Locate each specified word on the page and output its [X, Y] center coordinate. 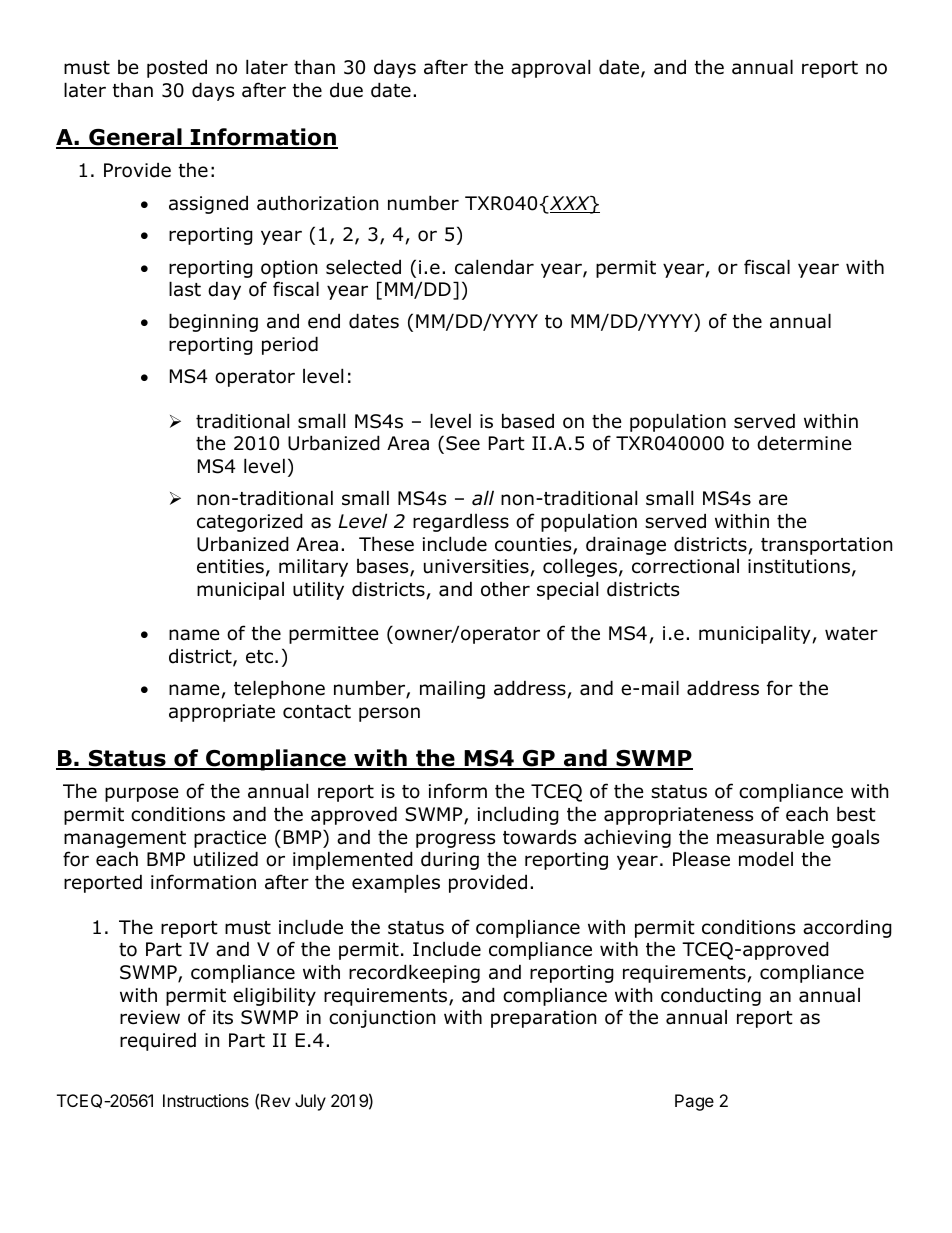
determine [804, 443]
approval [550, 68]
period [290, 345]
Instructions [206, 1100]
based [528, 421]
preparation [543, 1019]
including [518, 815]
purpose [142, 794]
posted [177, 68]
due [346, 90]
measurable [770, 837]
